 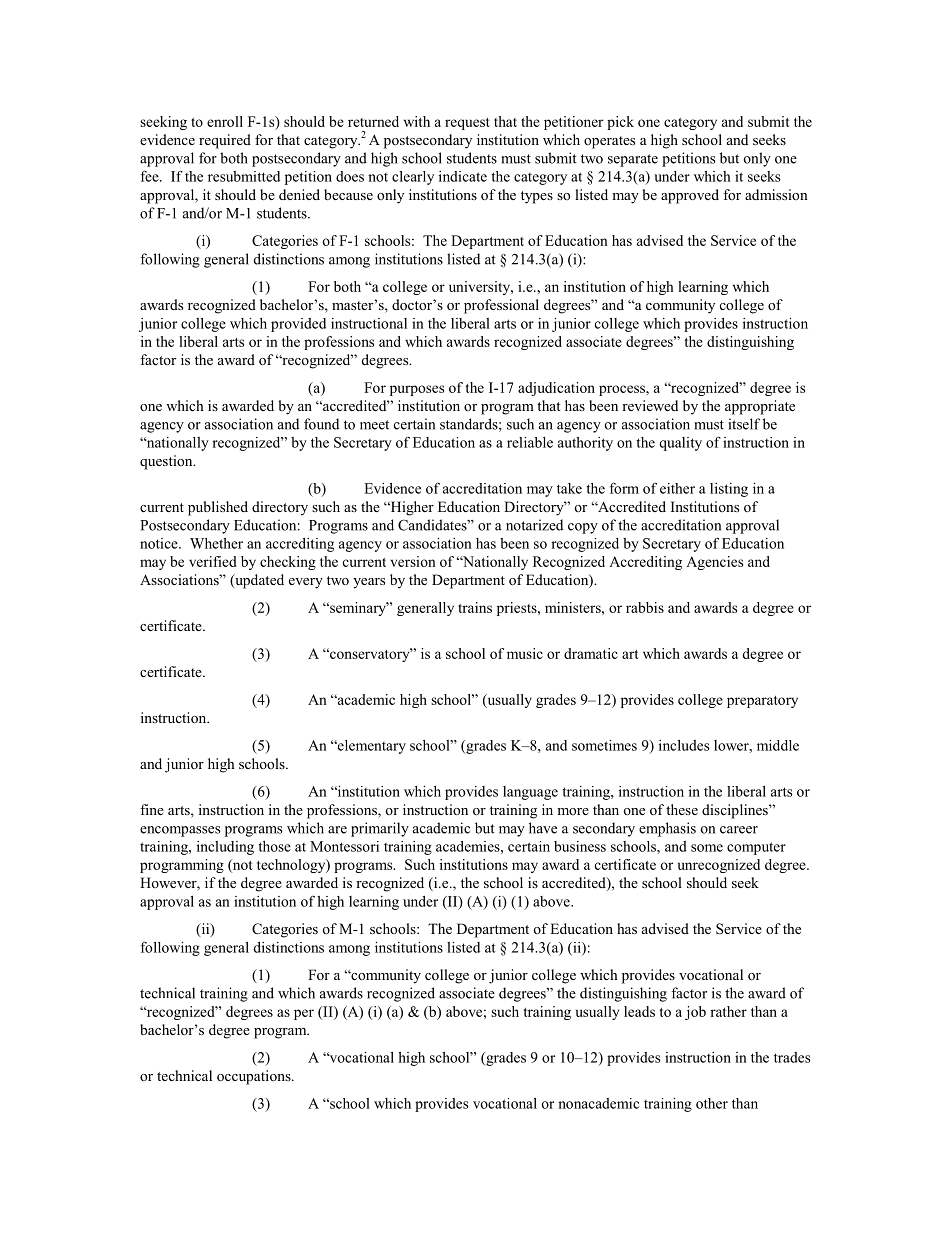 What do you see at coordinates (530, 442) in the screenshot?
I see `reliable` at bounding box center [530, 442].
